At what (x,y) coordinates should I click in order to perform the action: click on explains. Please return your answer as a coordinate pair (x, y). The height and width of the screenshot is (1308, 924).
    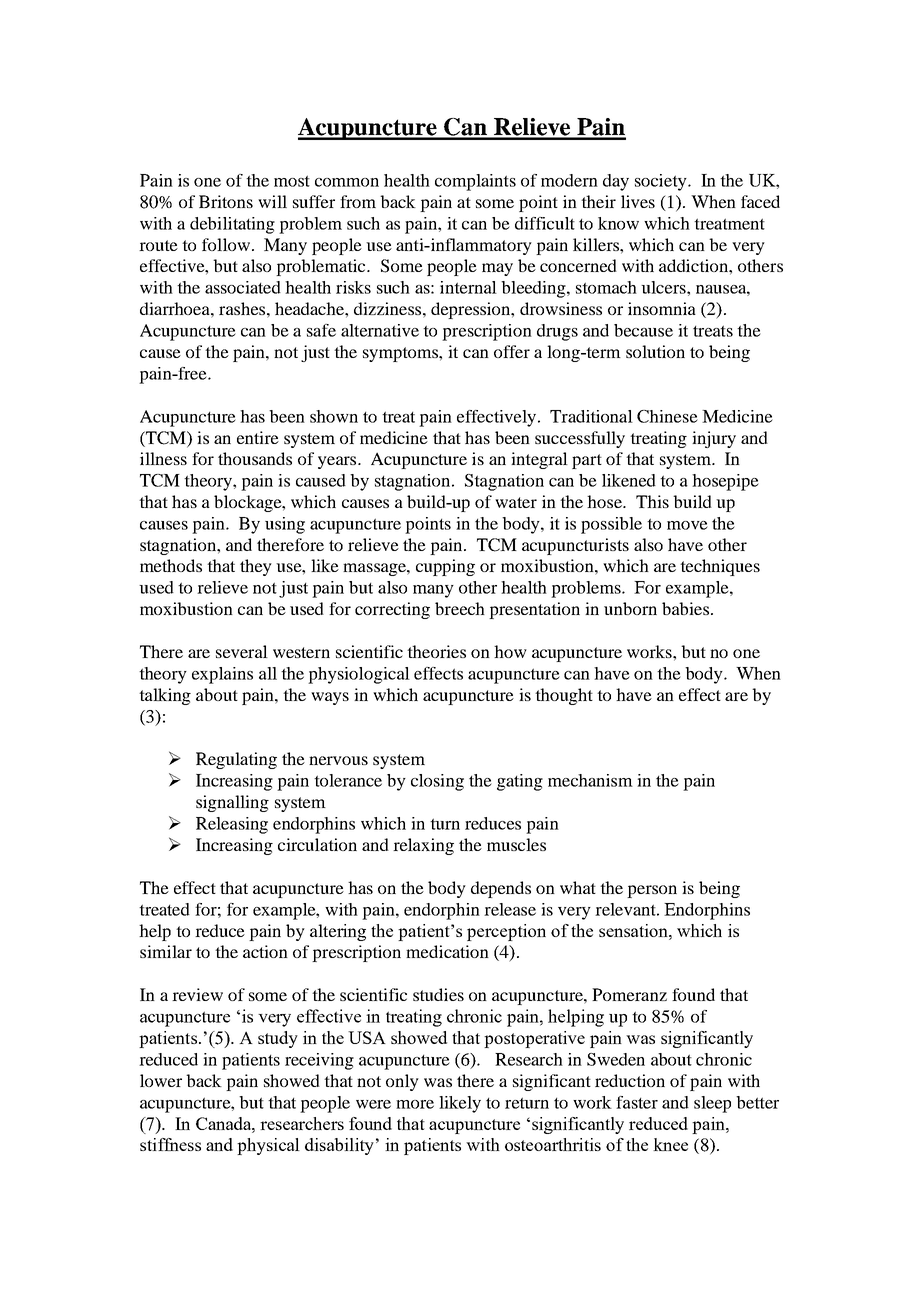
    Looking at the image, I should click on (222, 675).
